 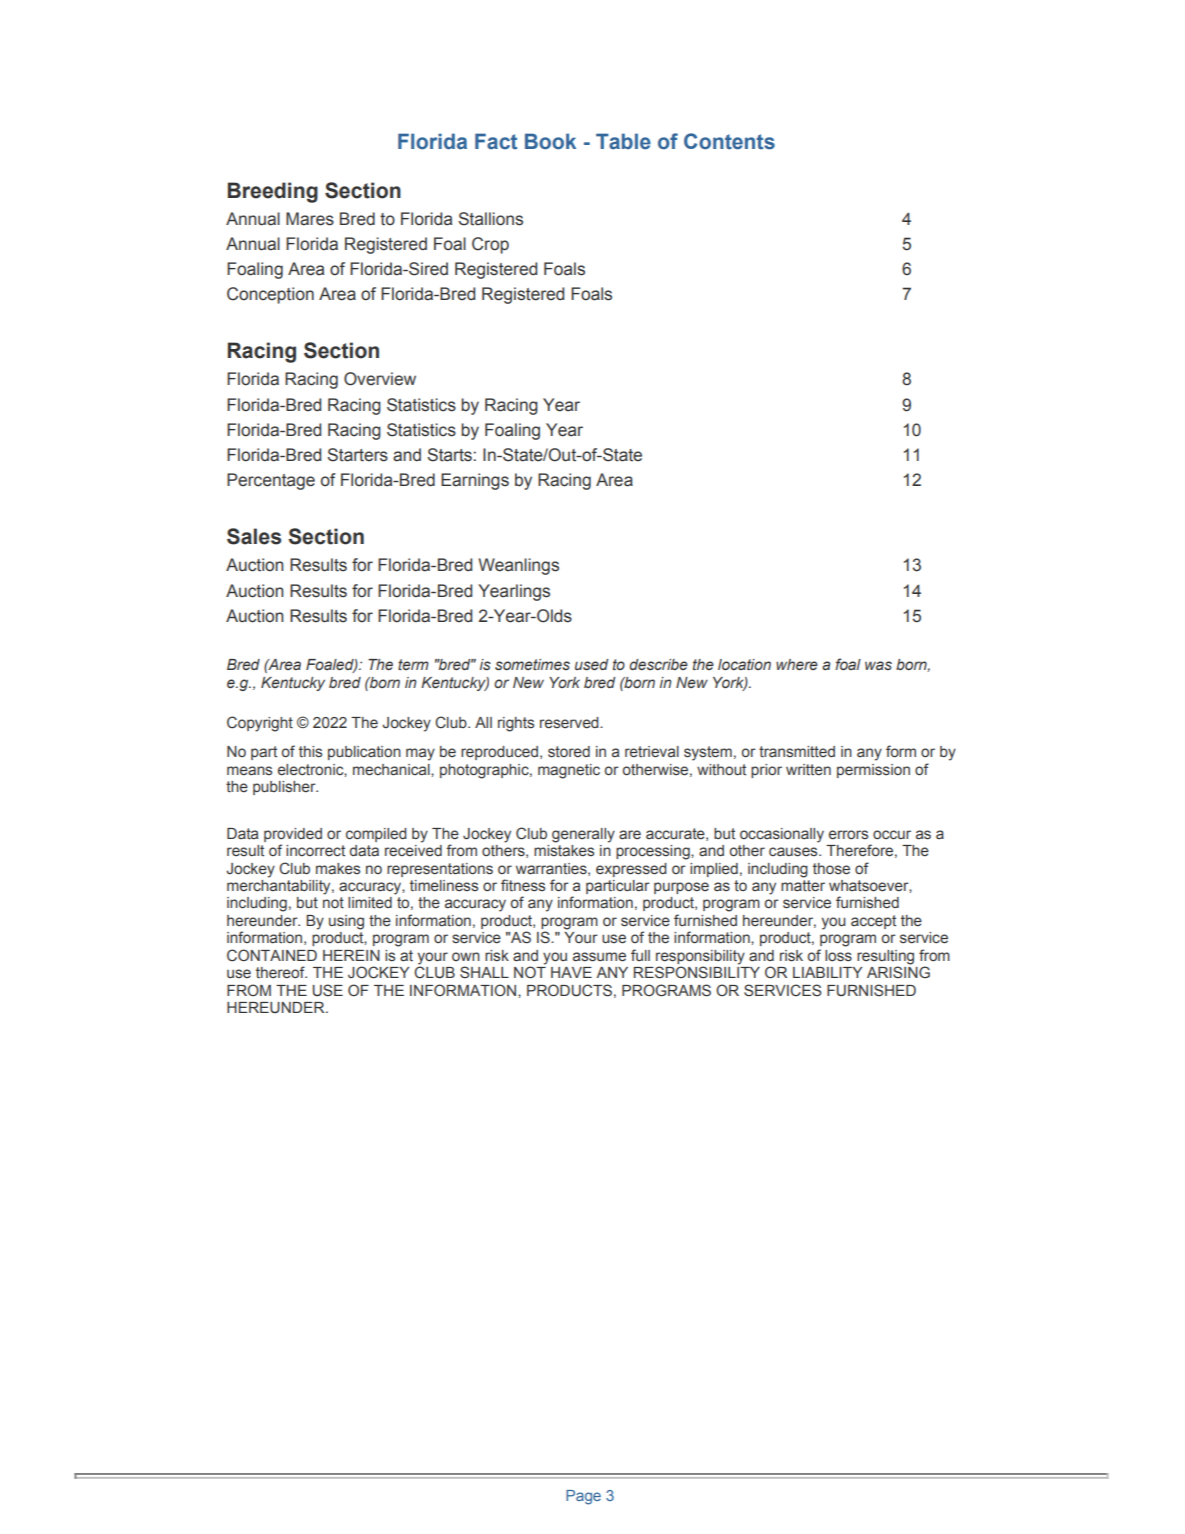 What do you see at coordinates (827, 972) in the page?
I see `LIABILITY` at bounding box center [827, 972].
